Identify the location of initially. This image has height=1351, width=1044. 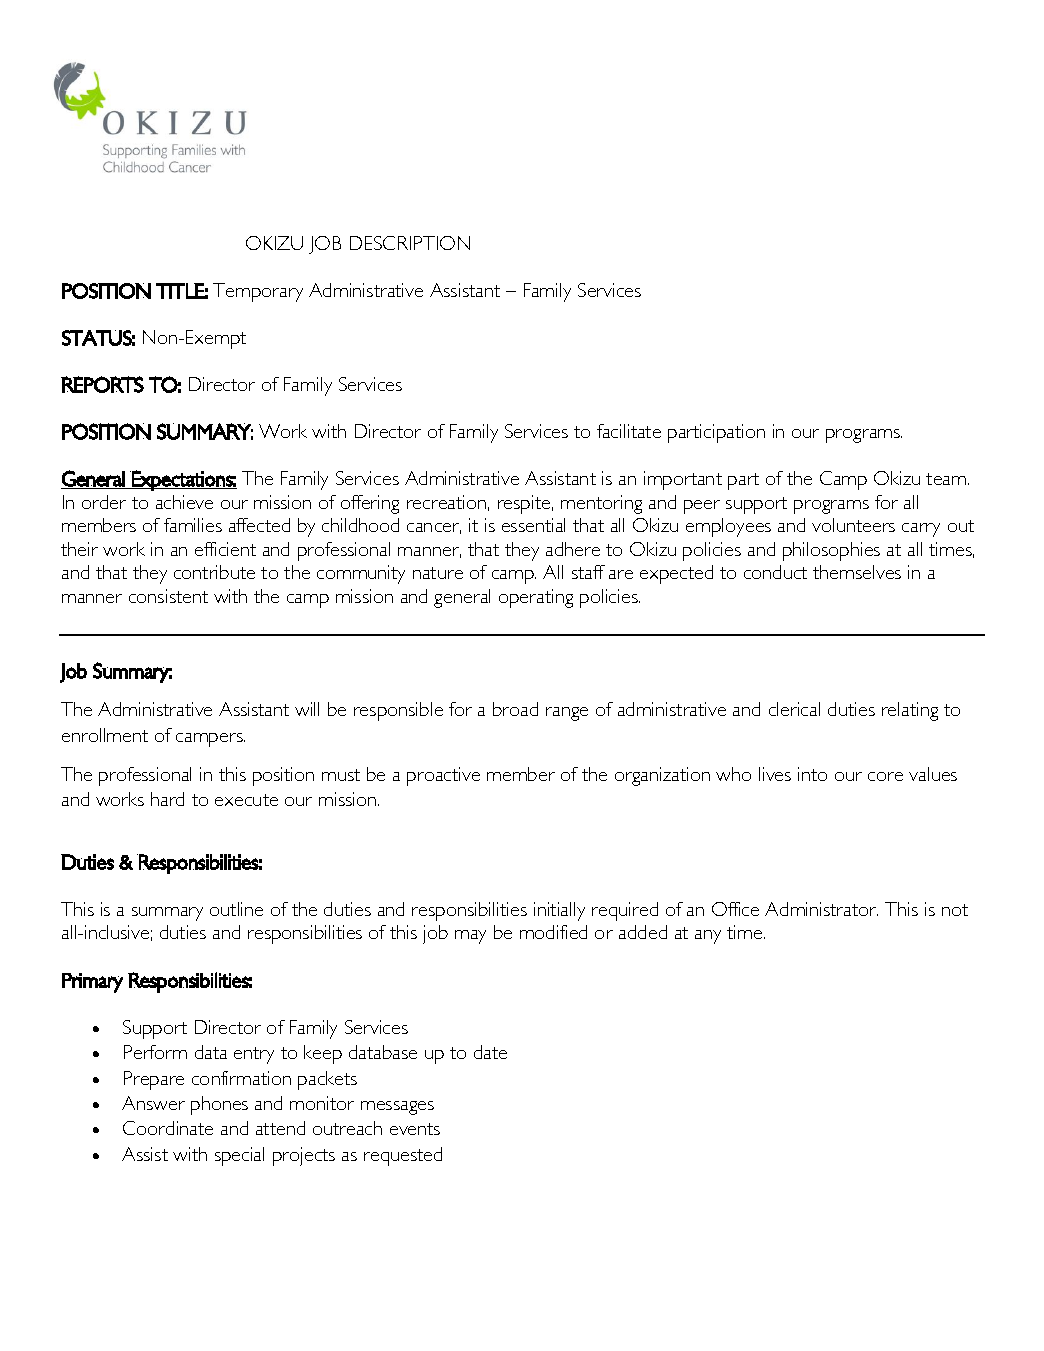
(559, 911).
